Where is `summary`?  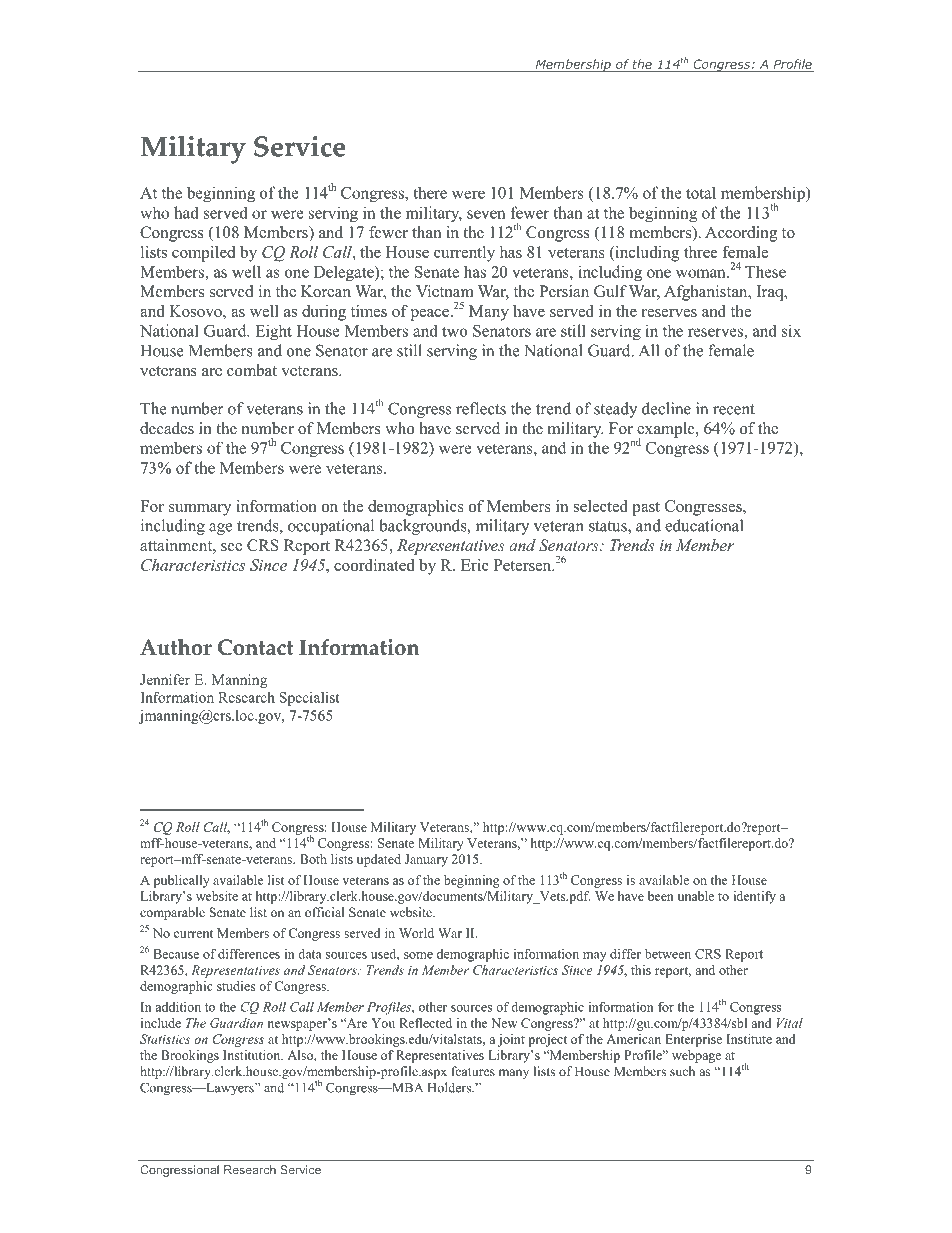
summary is located at coordinates (200, 510).
